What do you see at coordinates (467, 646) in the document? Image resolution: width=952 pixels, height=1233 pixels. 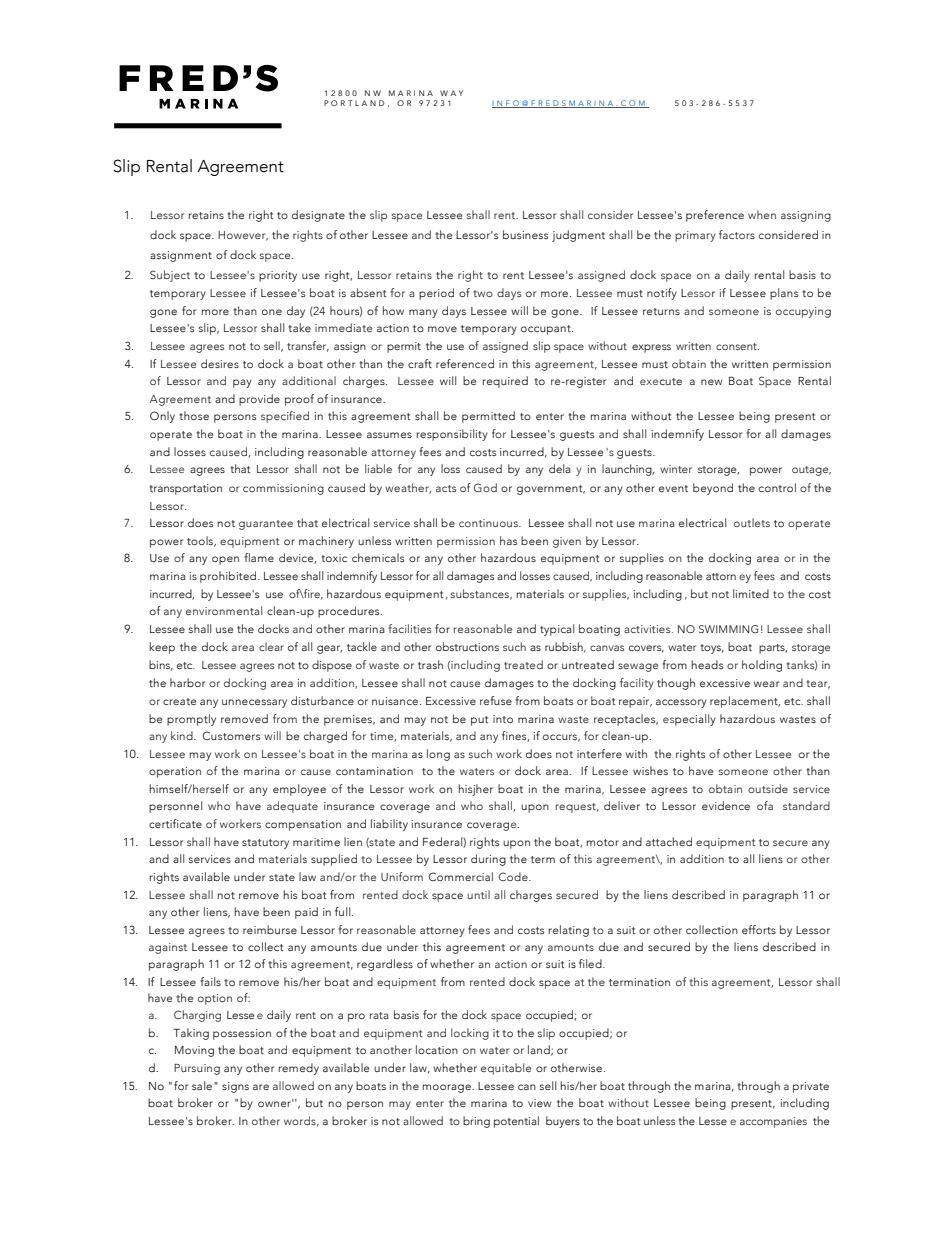 I see `obstructions` at bounding box center [467, 646].
